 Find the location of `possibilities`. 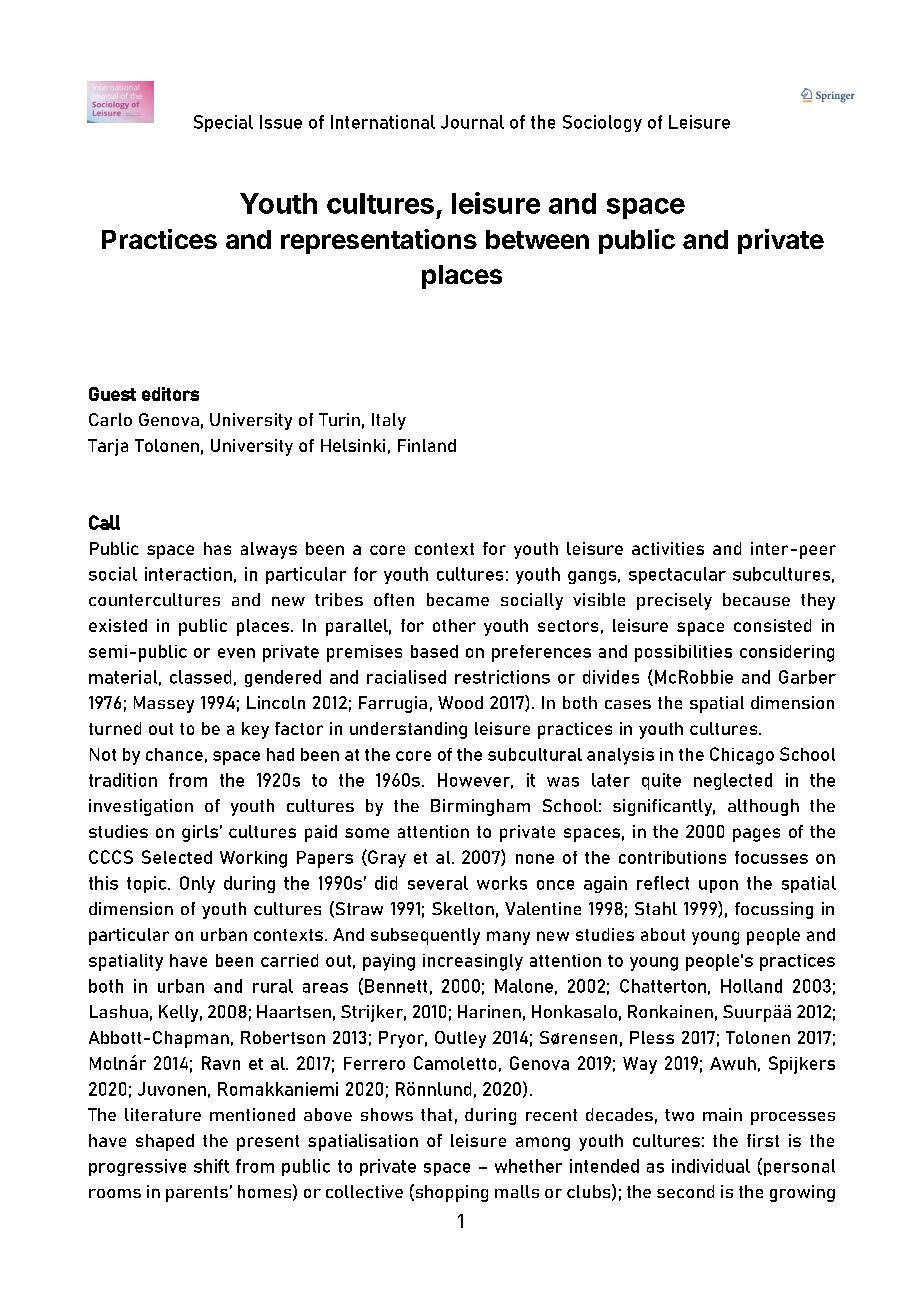

possibilities is located at coordinates (683, 653).
